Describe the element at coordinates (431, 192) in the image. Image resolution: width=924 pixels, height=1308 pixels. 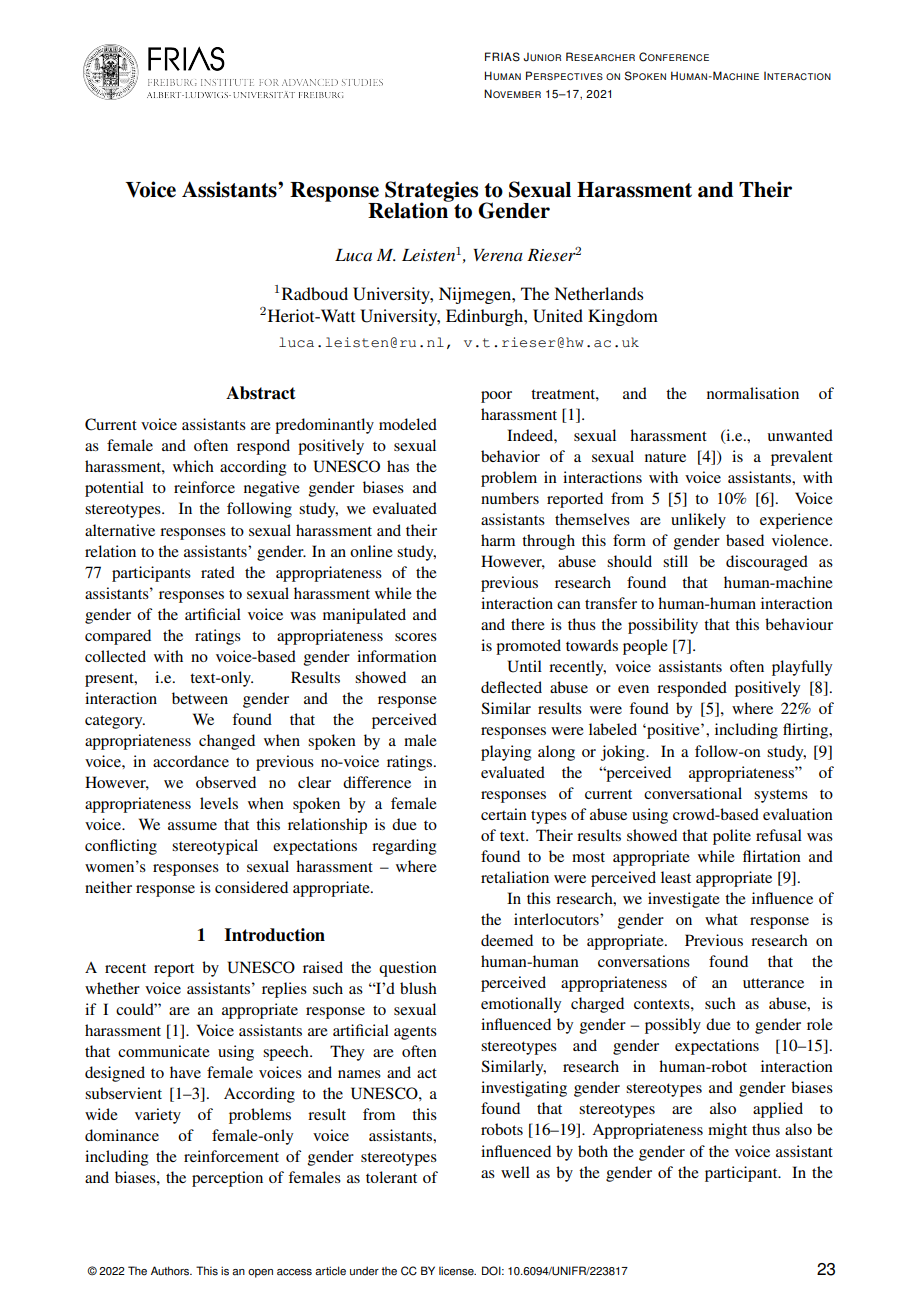
I see `Strategies` at that location.
